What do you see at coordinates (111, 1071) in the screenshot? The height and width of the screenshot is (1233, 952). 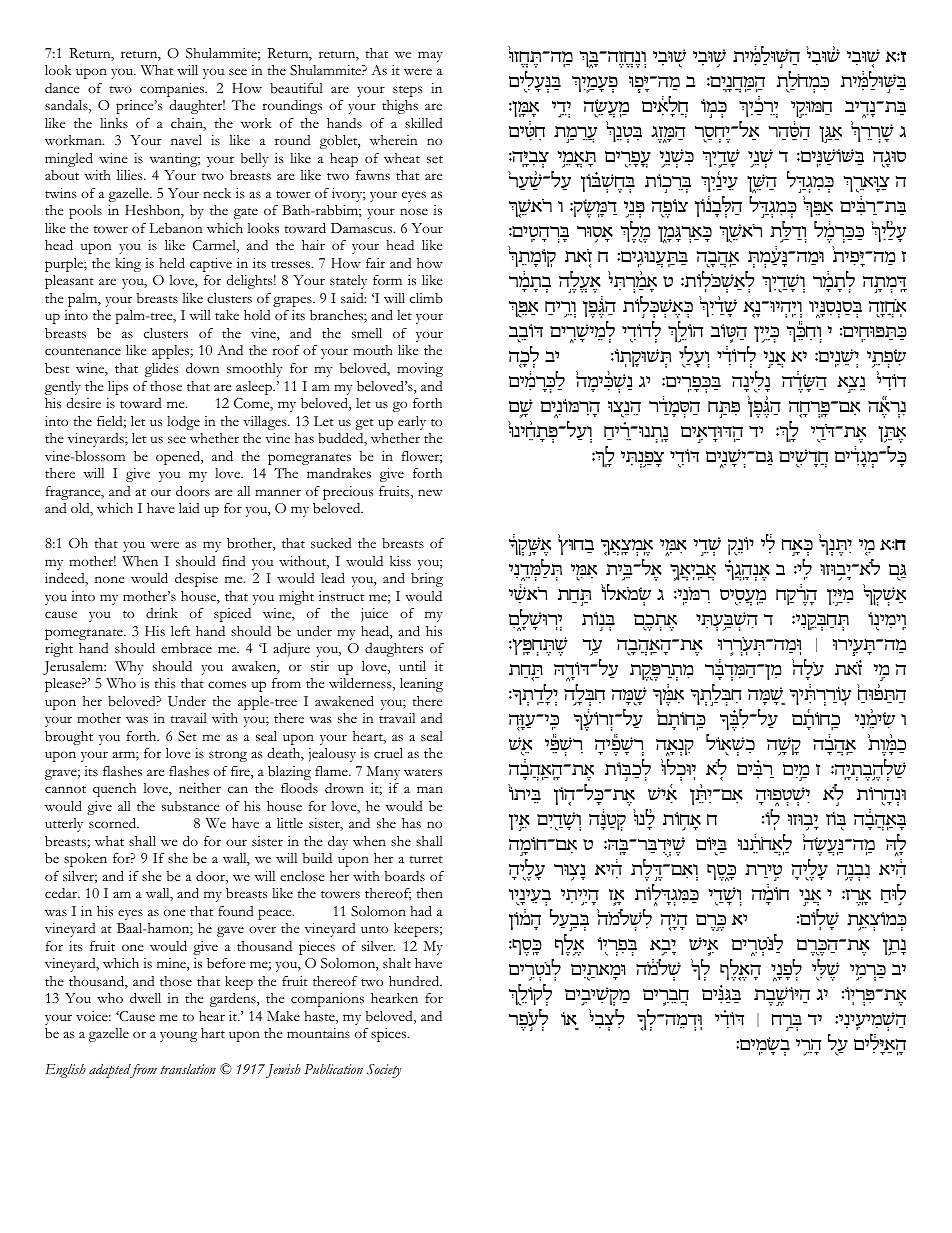 I see `adapted` at bounding box center [111, 1071].
